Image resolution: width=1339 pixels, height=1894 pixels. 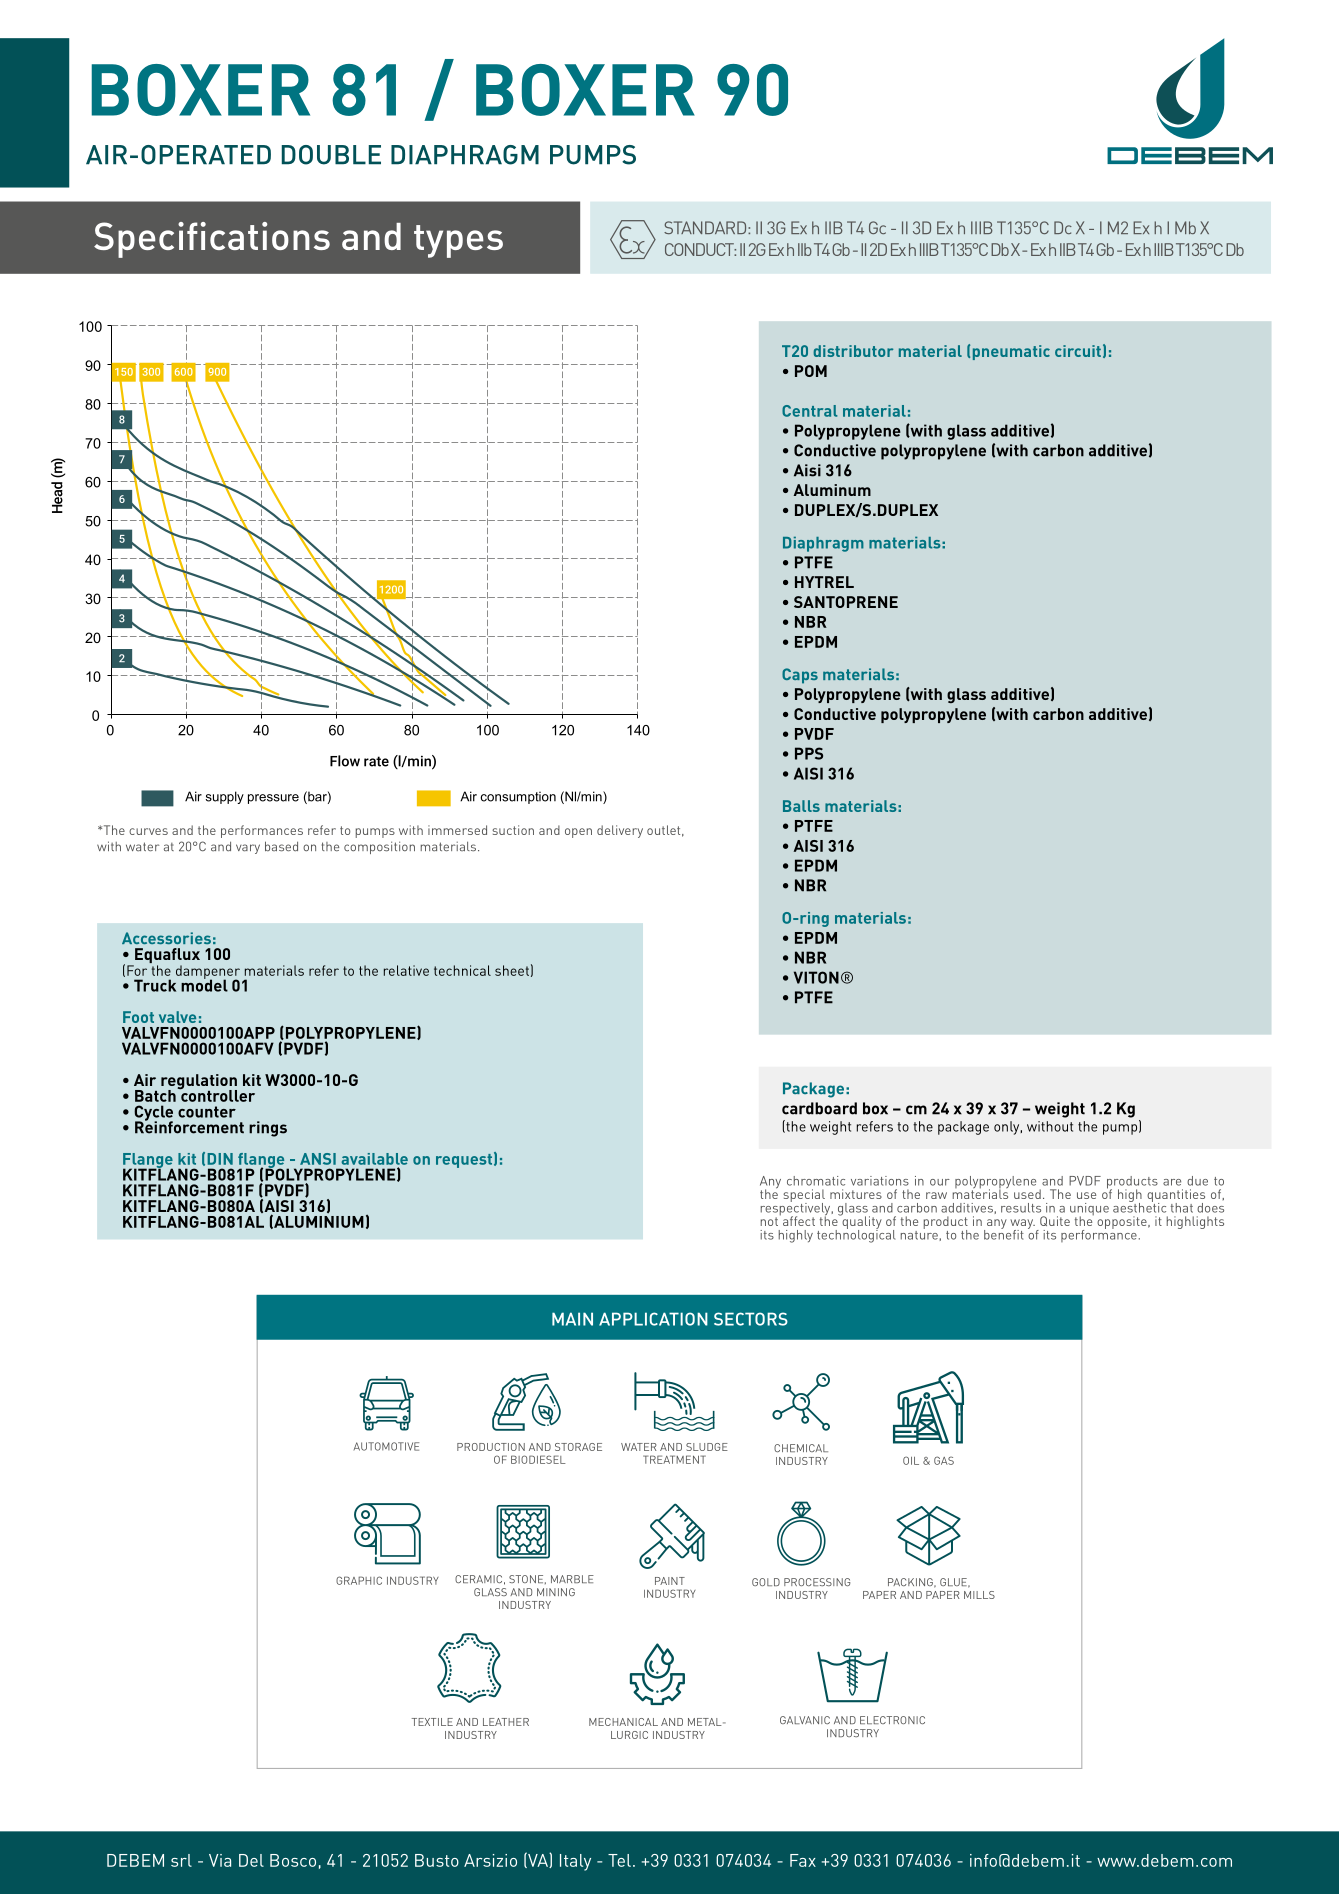 What do you see at coordinates (769, 1221) in the document?
I see `not` at bounding box center [769, 1221].
